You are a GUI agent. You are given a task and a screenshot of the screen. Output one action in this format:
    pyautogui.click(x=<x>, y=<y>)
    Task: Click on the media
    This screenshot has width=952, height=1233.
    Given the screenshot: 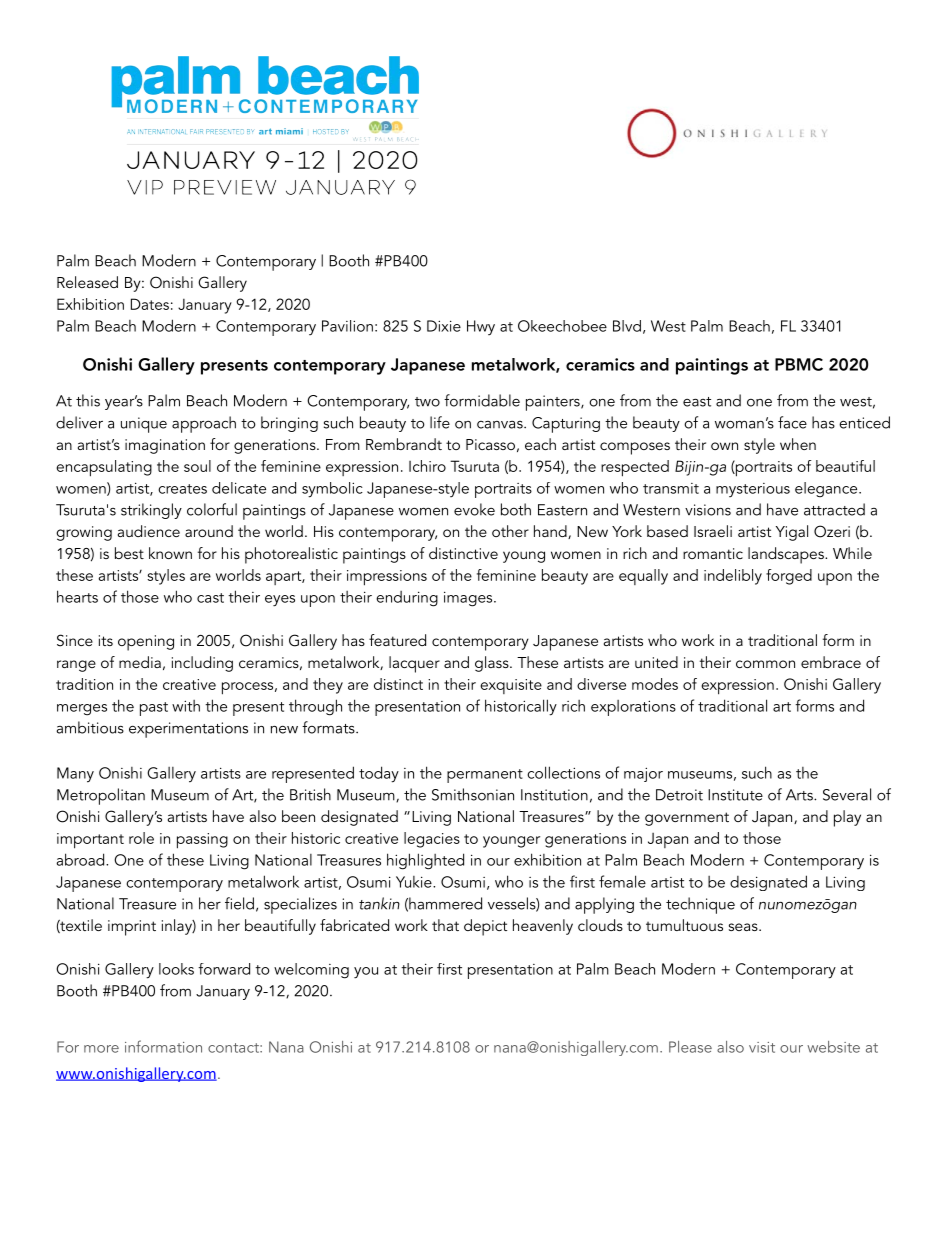 What is the action you would take?
    pyautogui.click(x=140, y=662)
